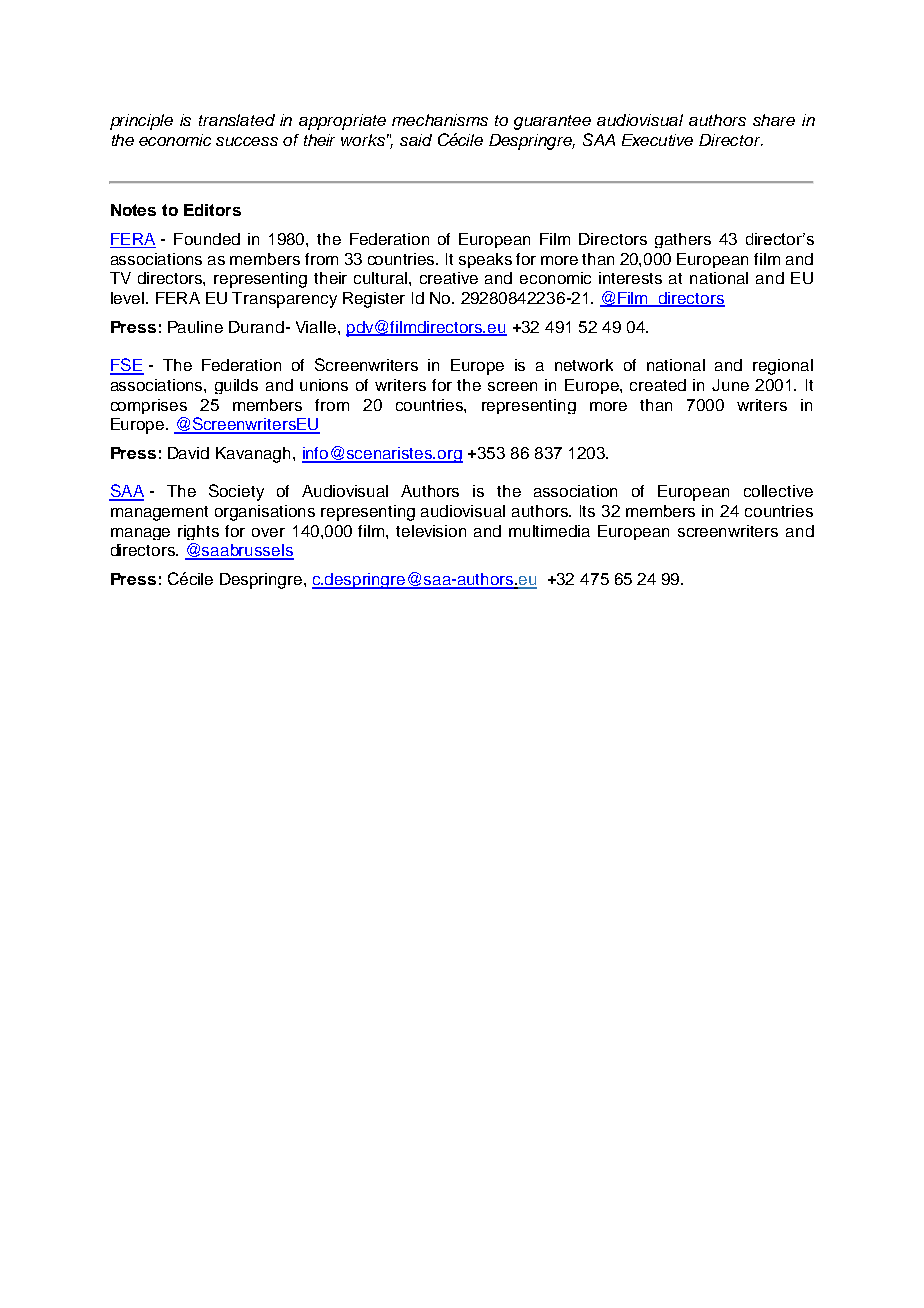 This document has height=1308, width=924. I want to click on rights, so click(198, 532).
